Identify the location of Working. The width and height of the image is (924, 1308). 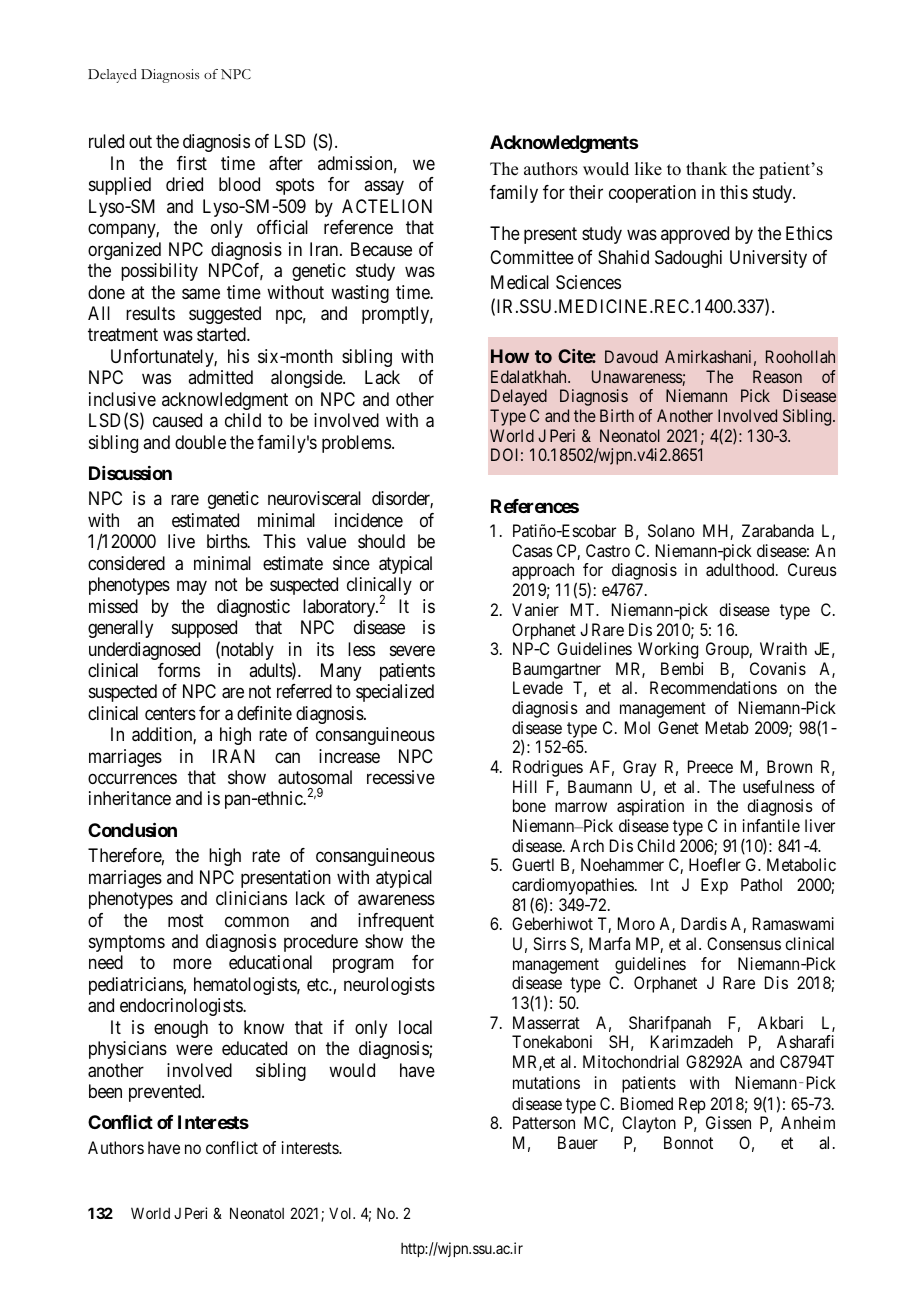
(668, 650).
